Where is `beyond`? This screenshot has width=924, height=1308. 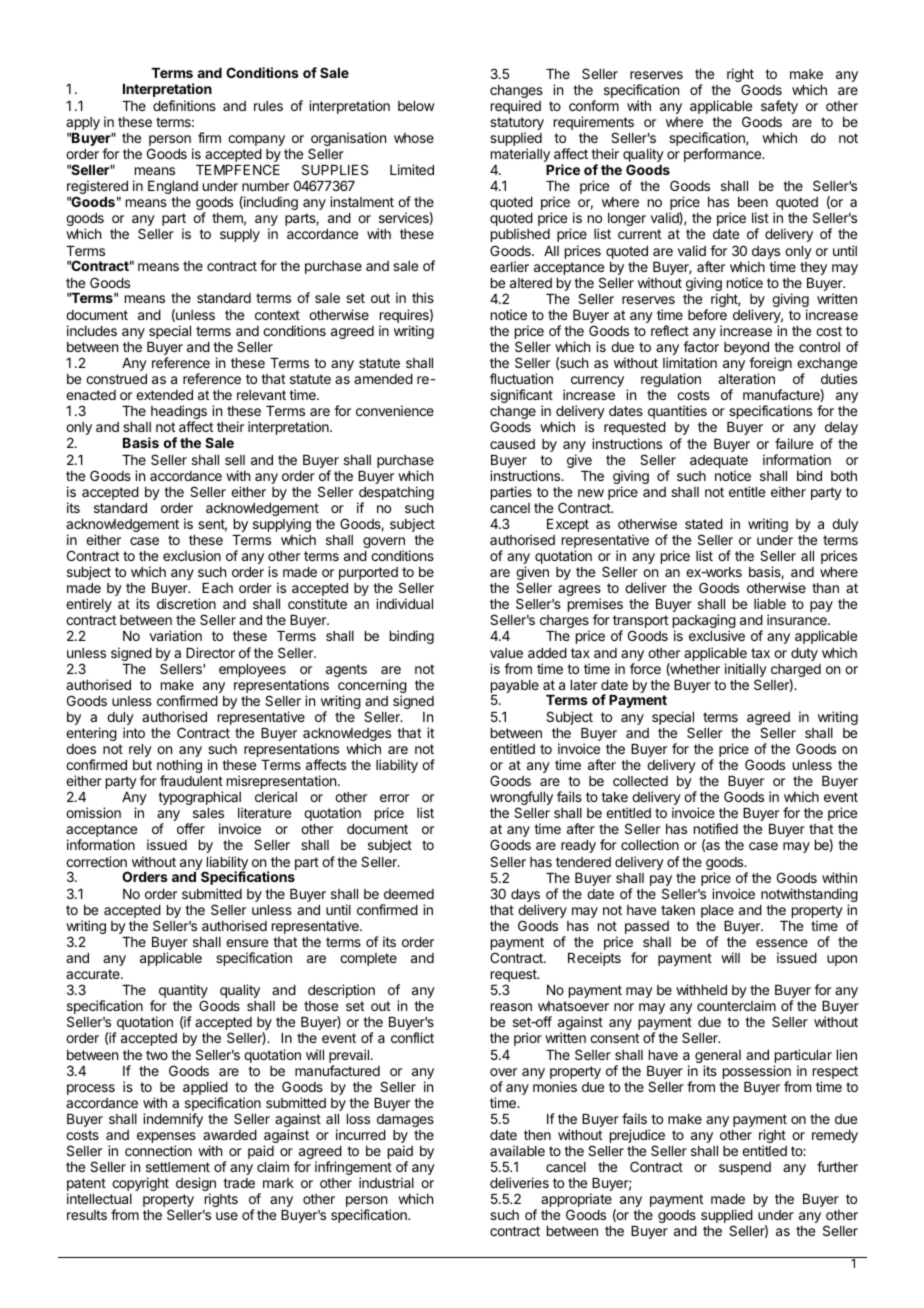
beyond is located at coordinates (746, 350).
